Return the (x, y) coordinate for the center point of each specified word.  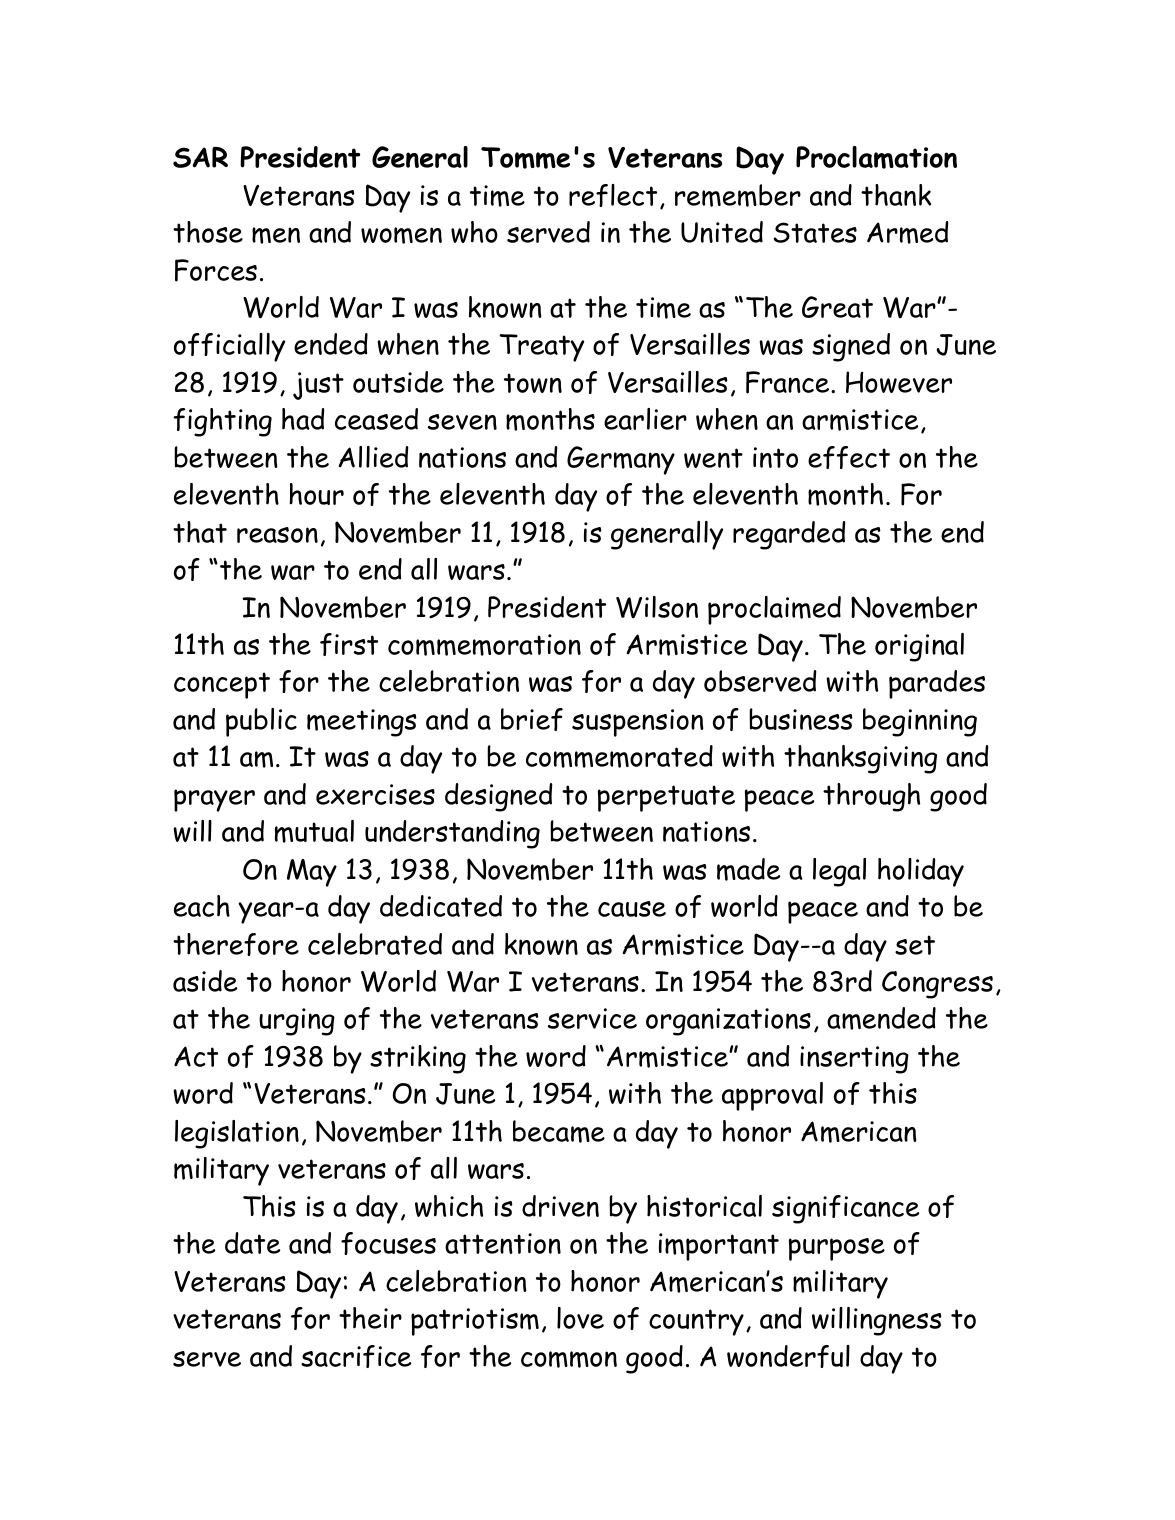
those (208, 232)
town (533, 383)
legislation (237, 1134)
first (349, 644)
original (919, 647)
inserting (854, 1060)
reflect (613, 195)
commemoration (484, 645)
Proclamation (876, 157)
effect (849, 457)
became (559, 1131)
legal (839, 872)
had (303, 419)
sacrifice (356, 1356)
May (312, 873)
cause (632, 909)
